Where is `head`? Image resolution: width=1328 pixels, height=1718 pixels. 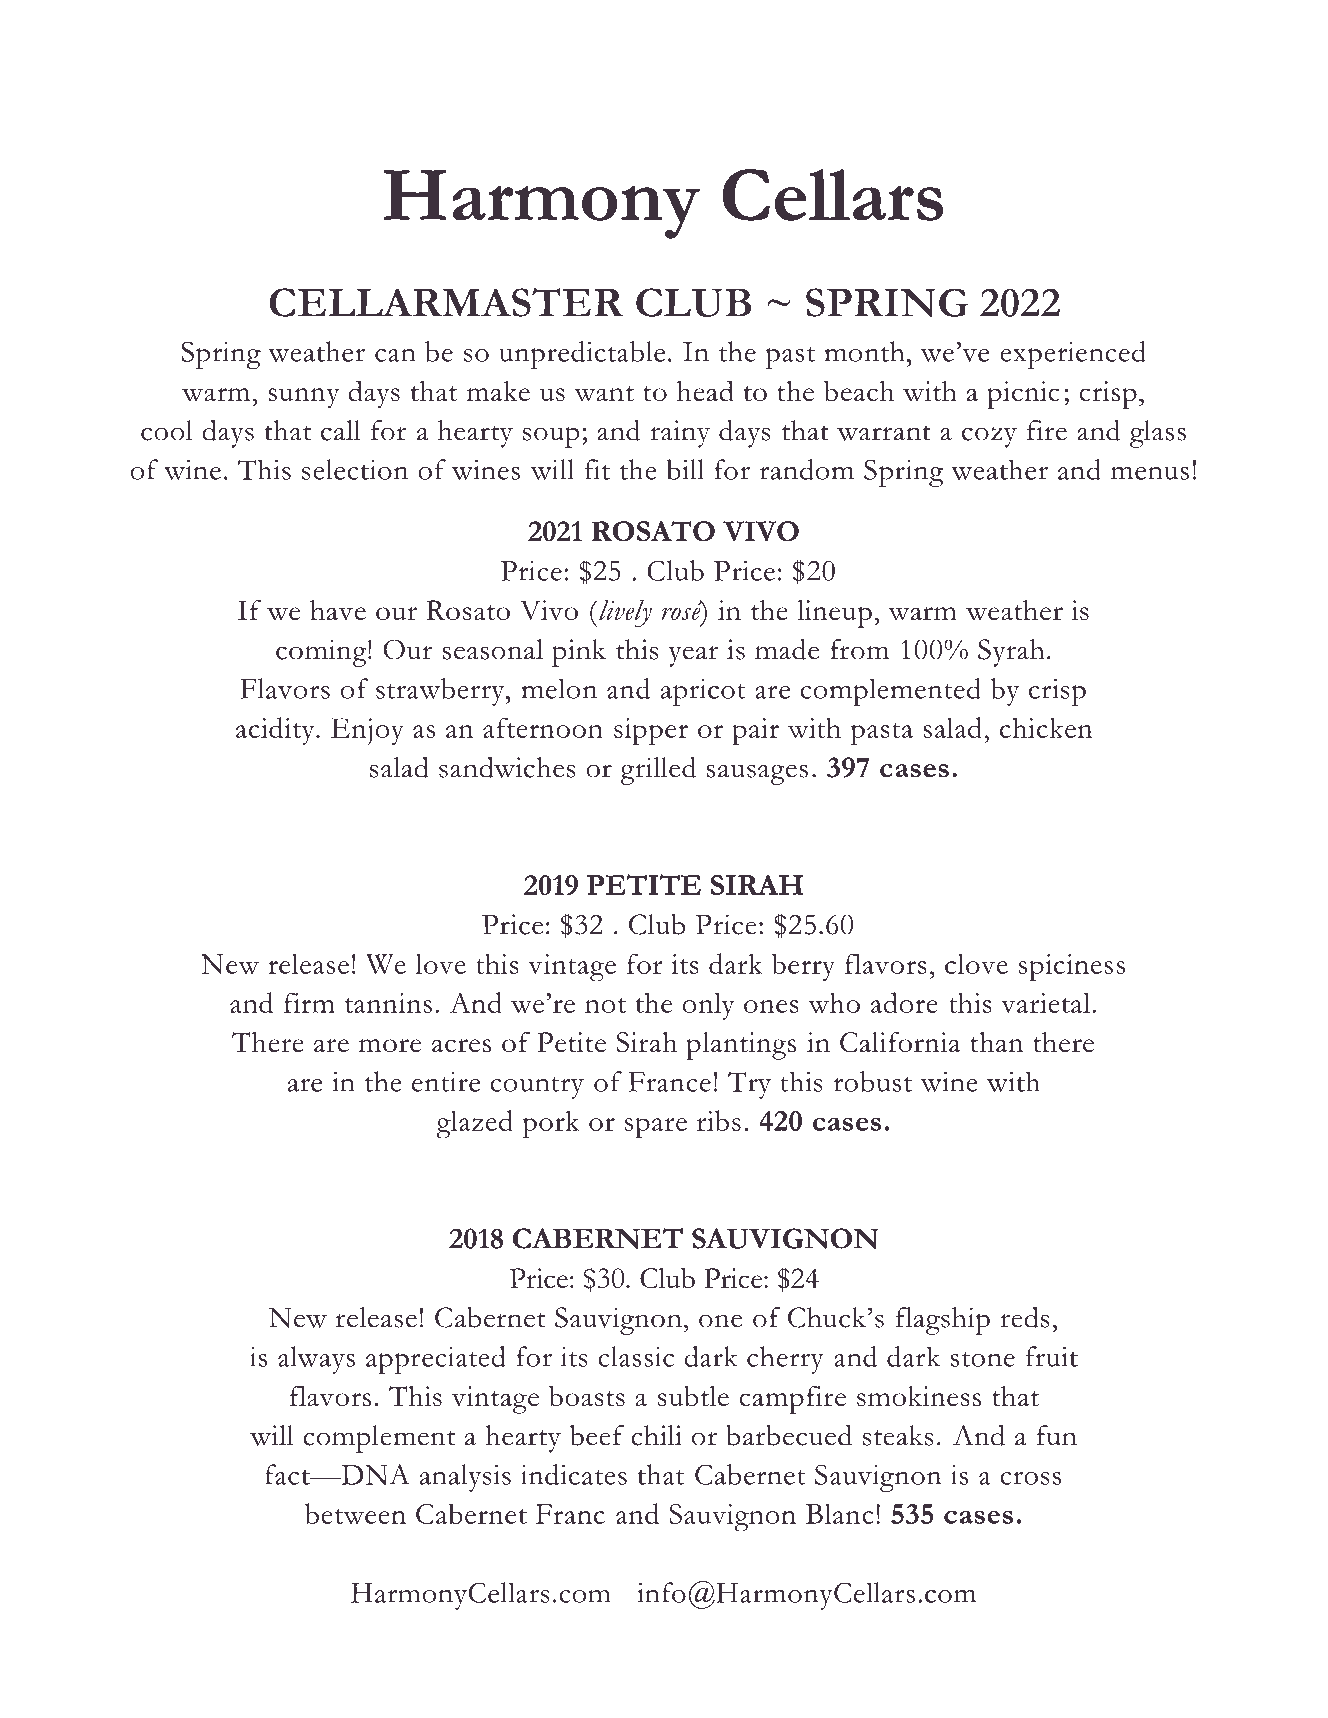
head is located at coordinates (705, 391).
